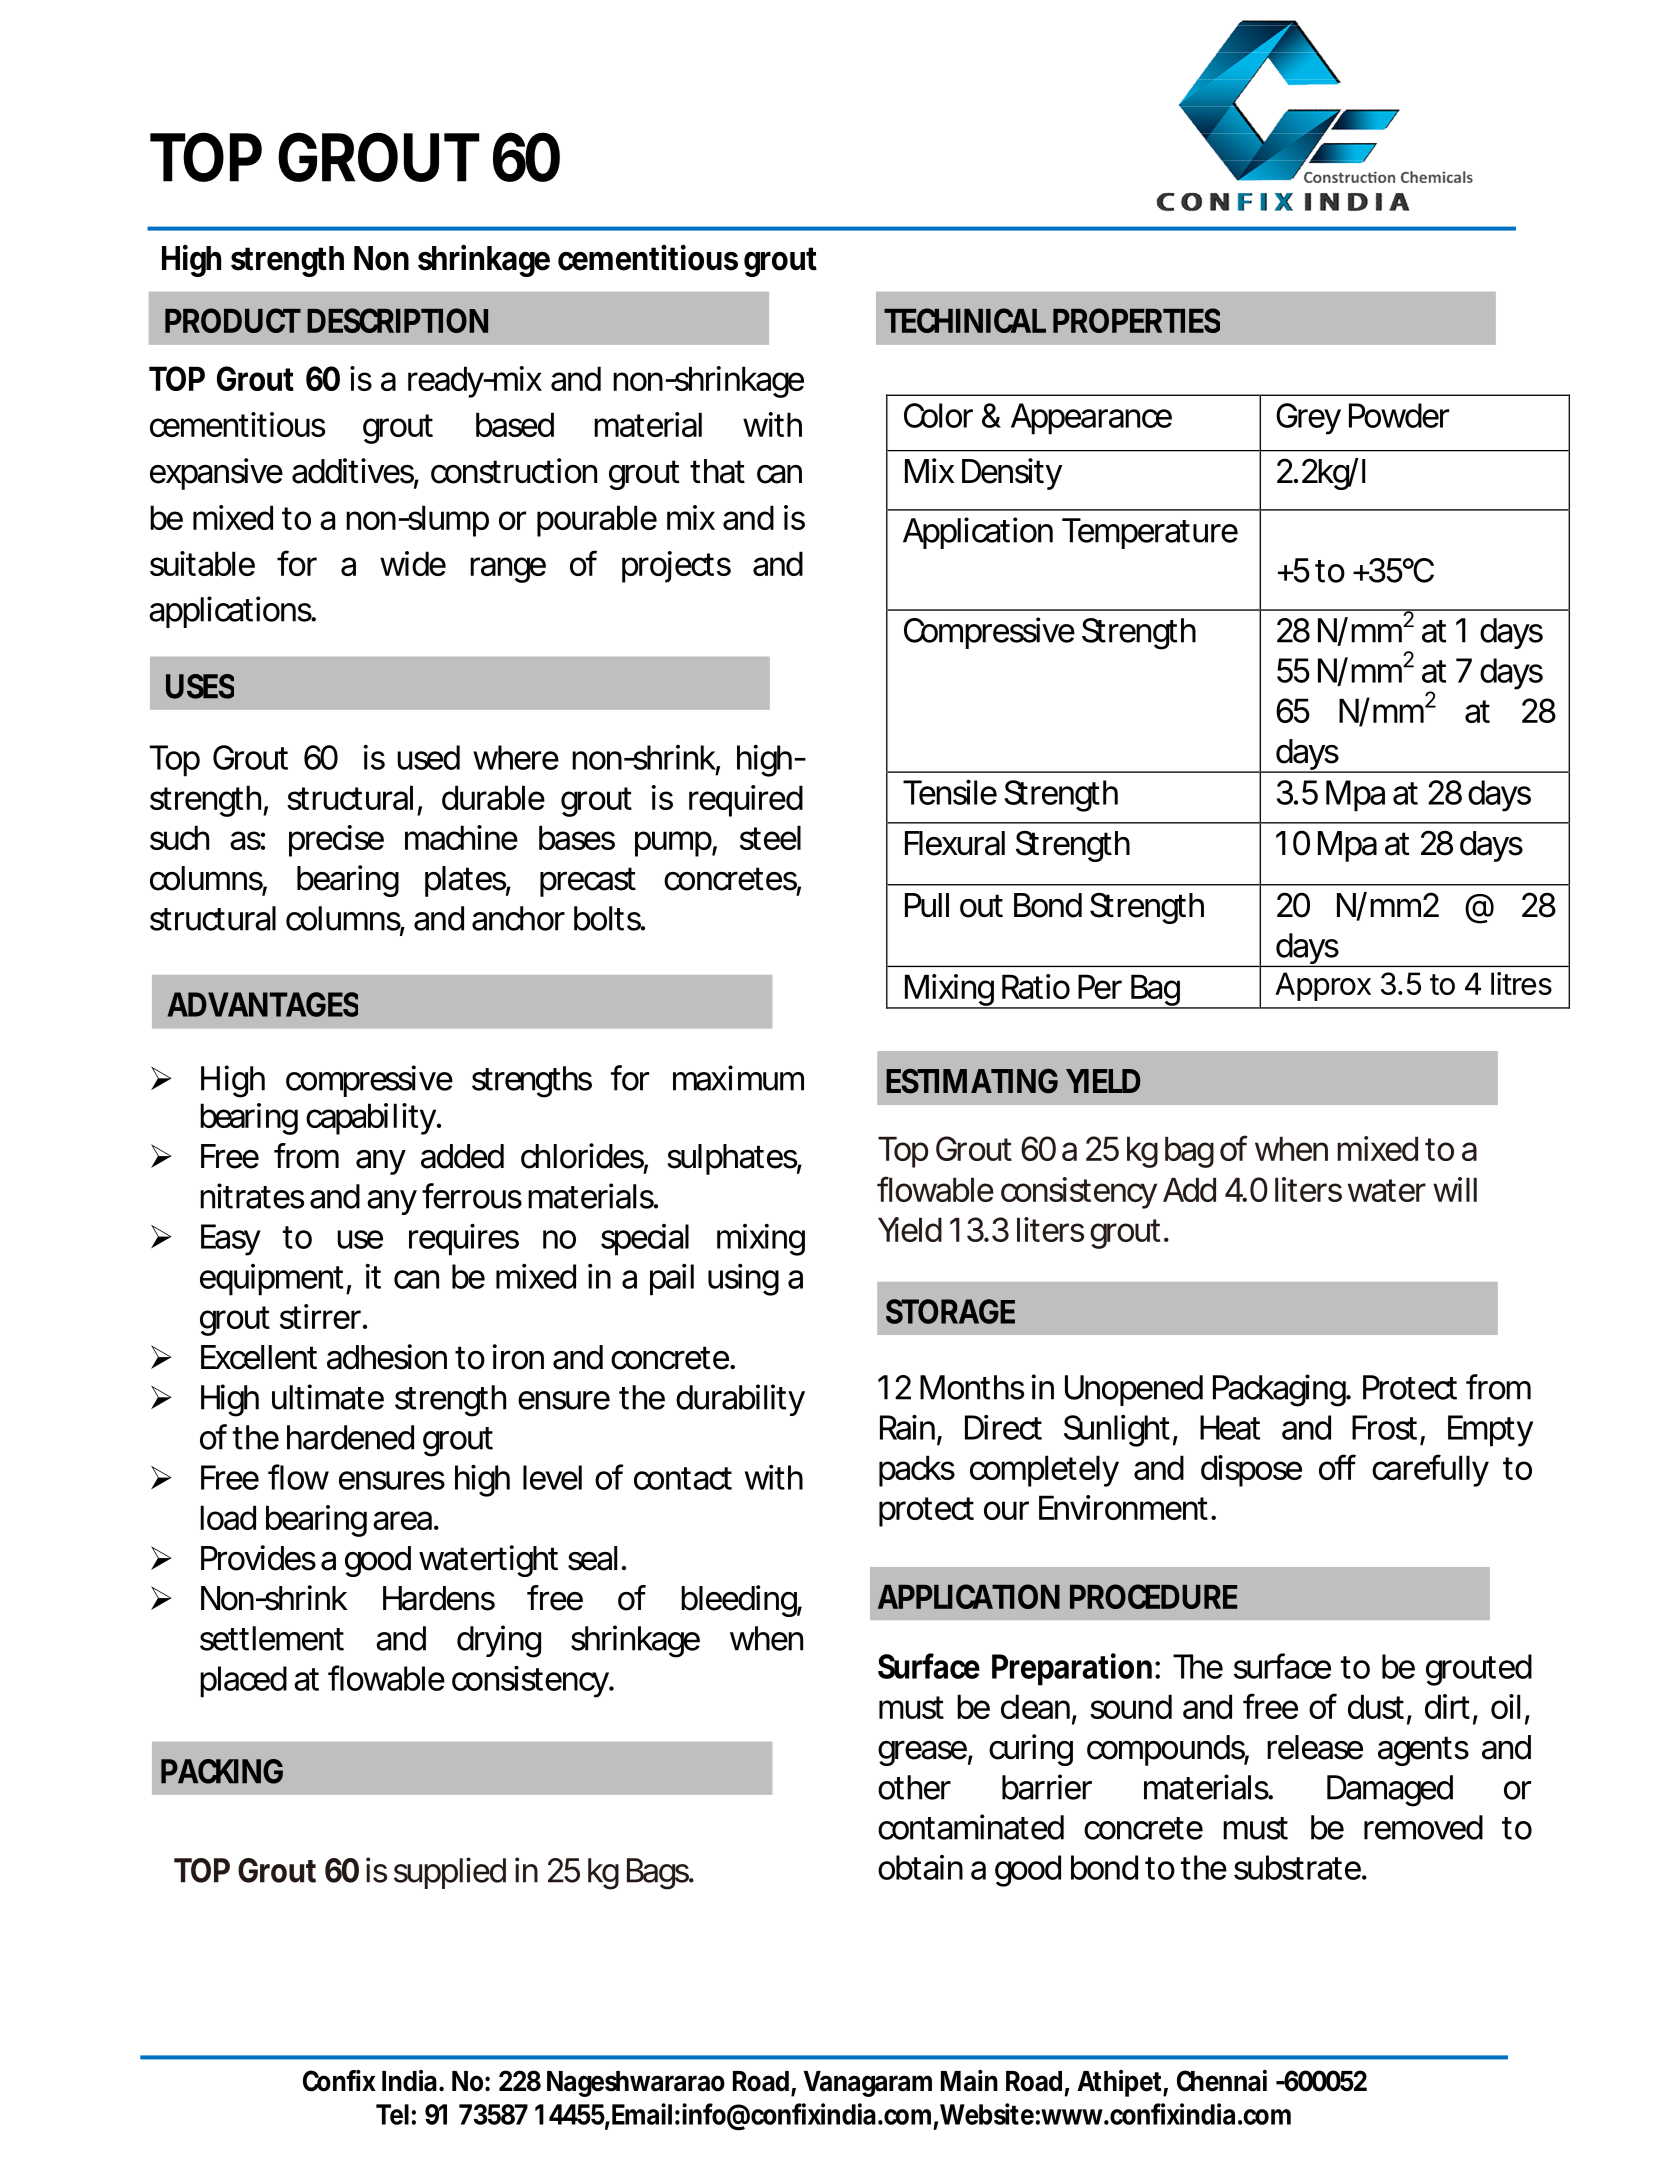  What do you see at coordinates (1376, 1706) in the screenshot?
I see `dust` at bounding box center [1376, 1706].
